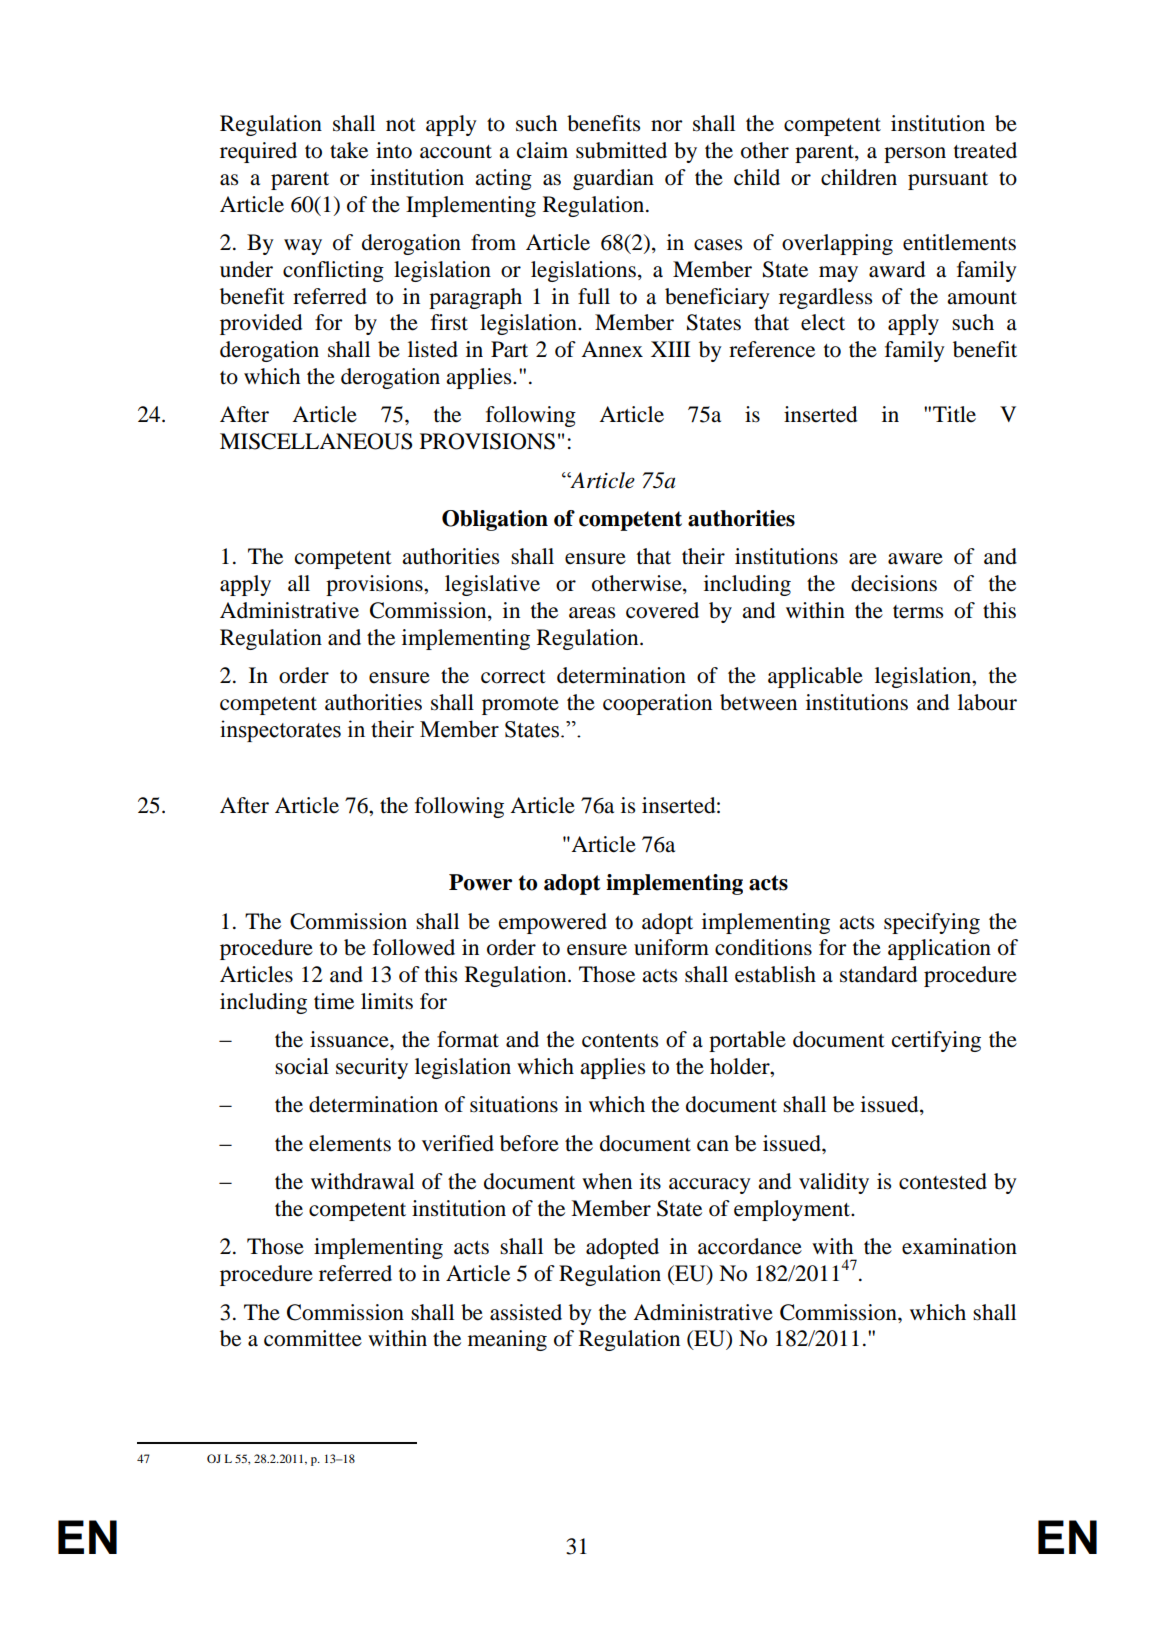 This screenshot has height=1633, width=1155. I want to click on uniform, so click(671, 947).
